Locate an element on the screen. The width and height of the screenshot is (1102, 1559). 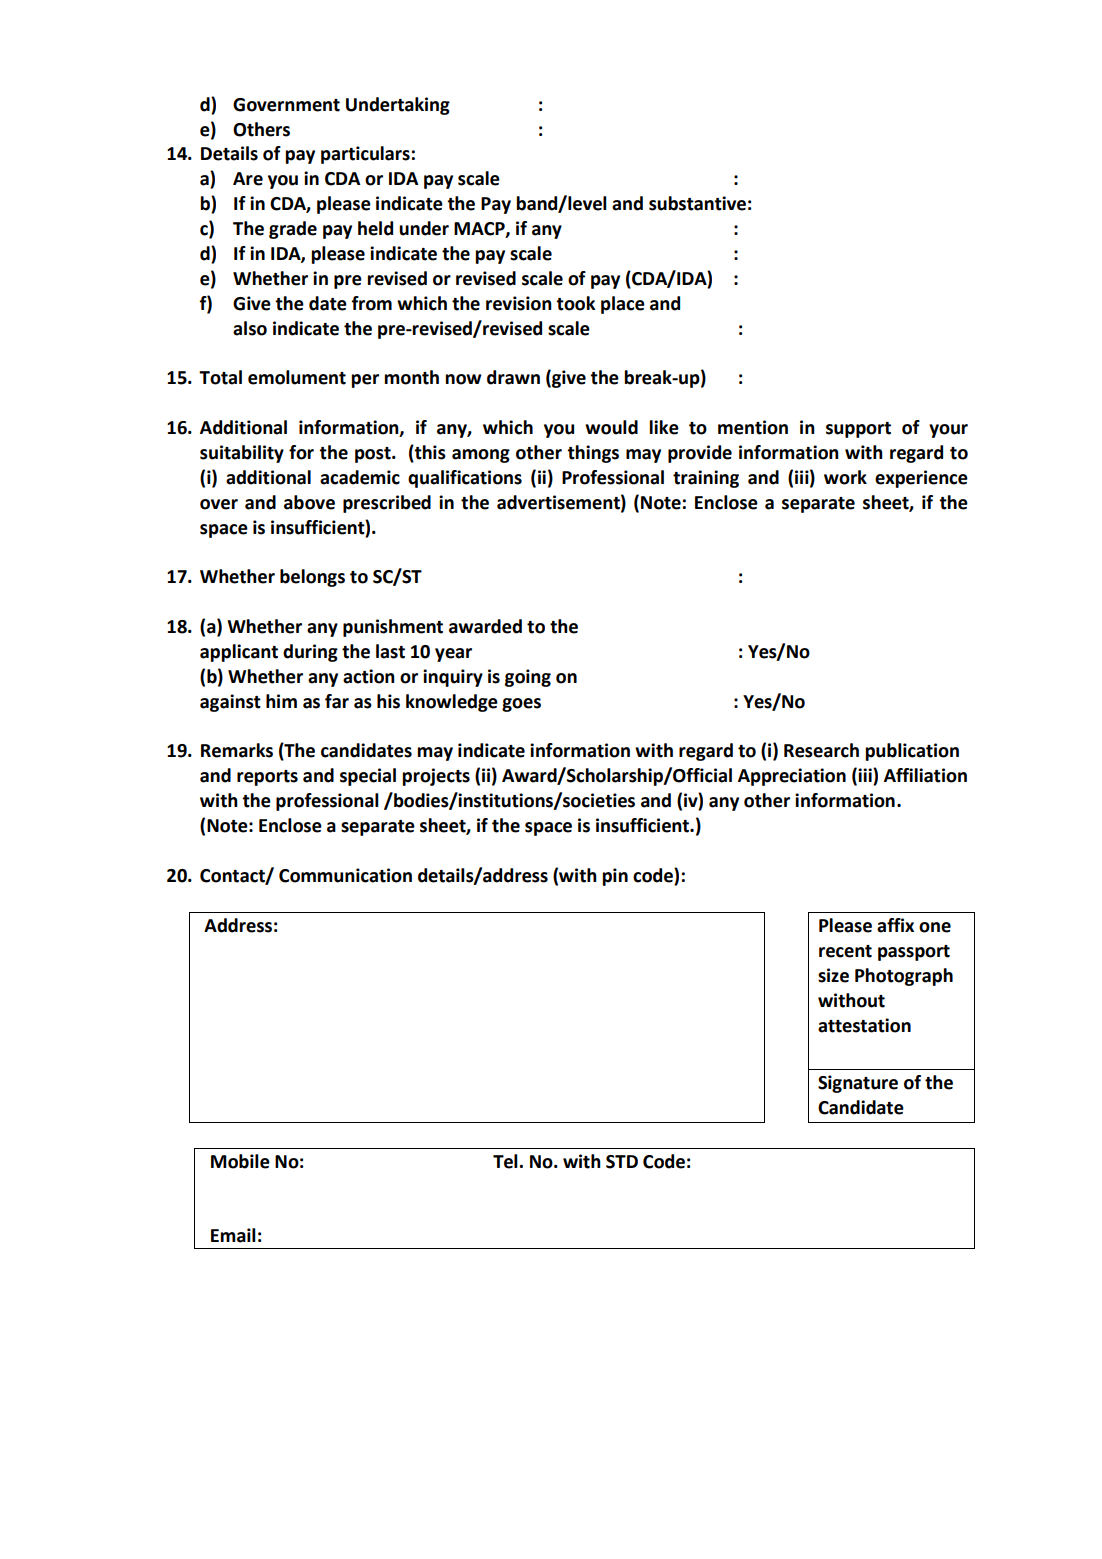
support is located at coordinates (858, 430).
